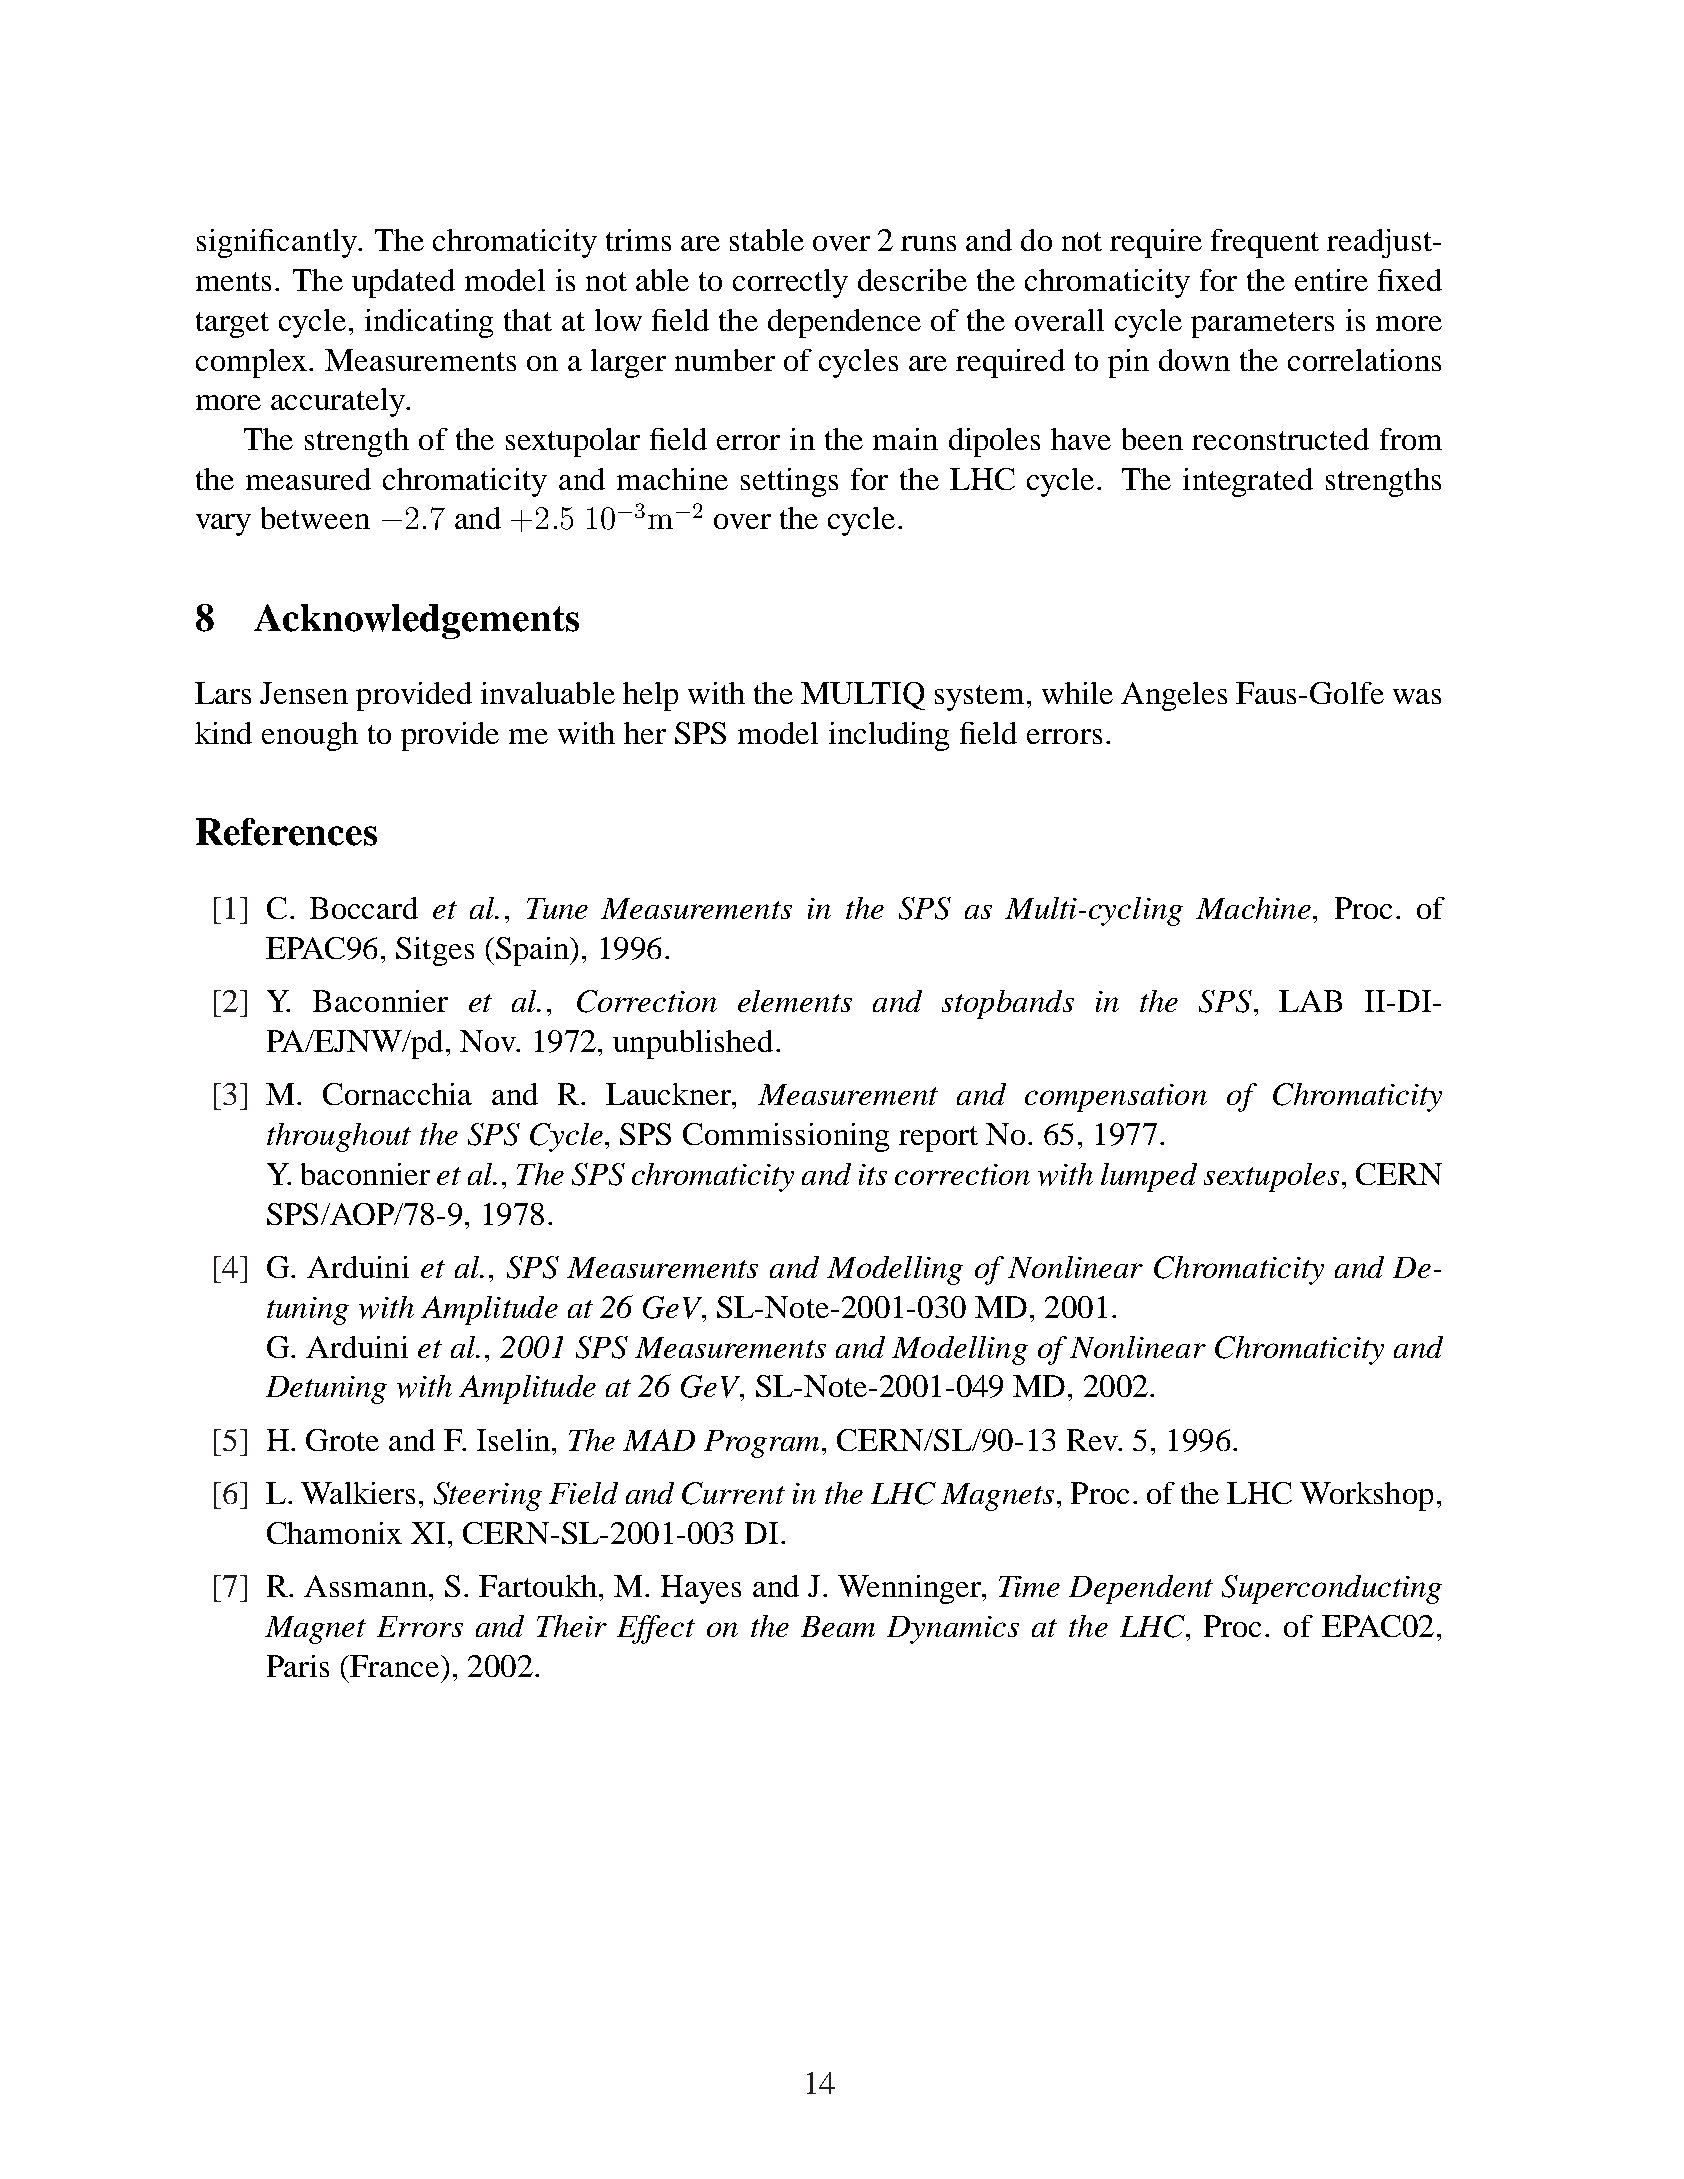 The image size is (1684, 2179). I want to click on France, so click(395, 1666).
